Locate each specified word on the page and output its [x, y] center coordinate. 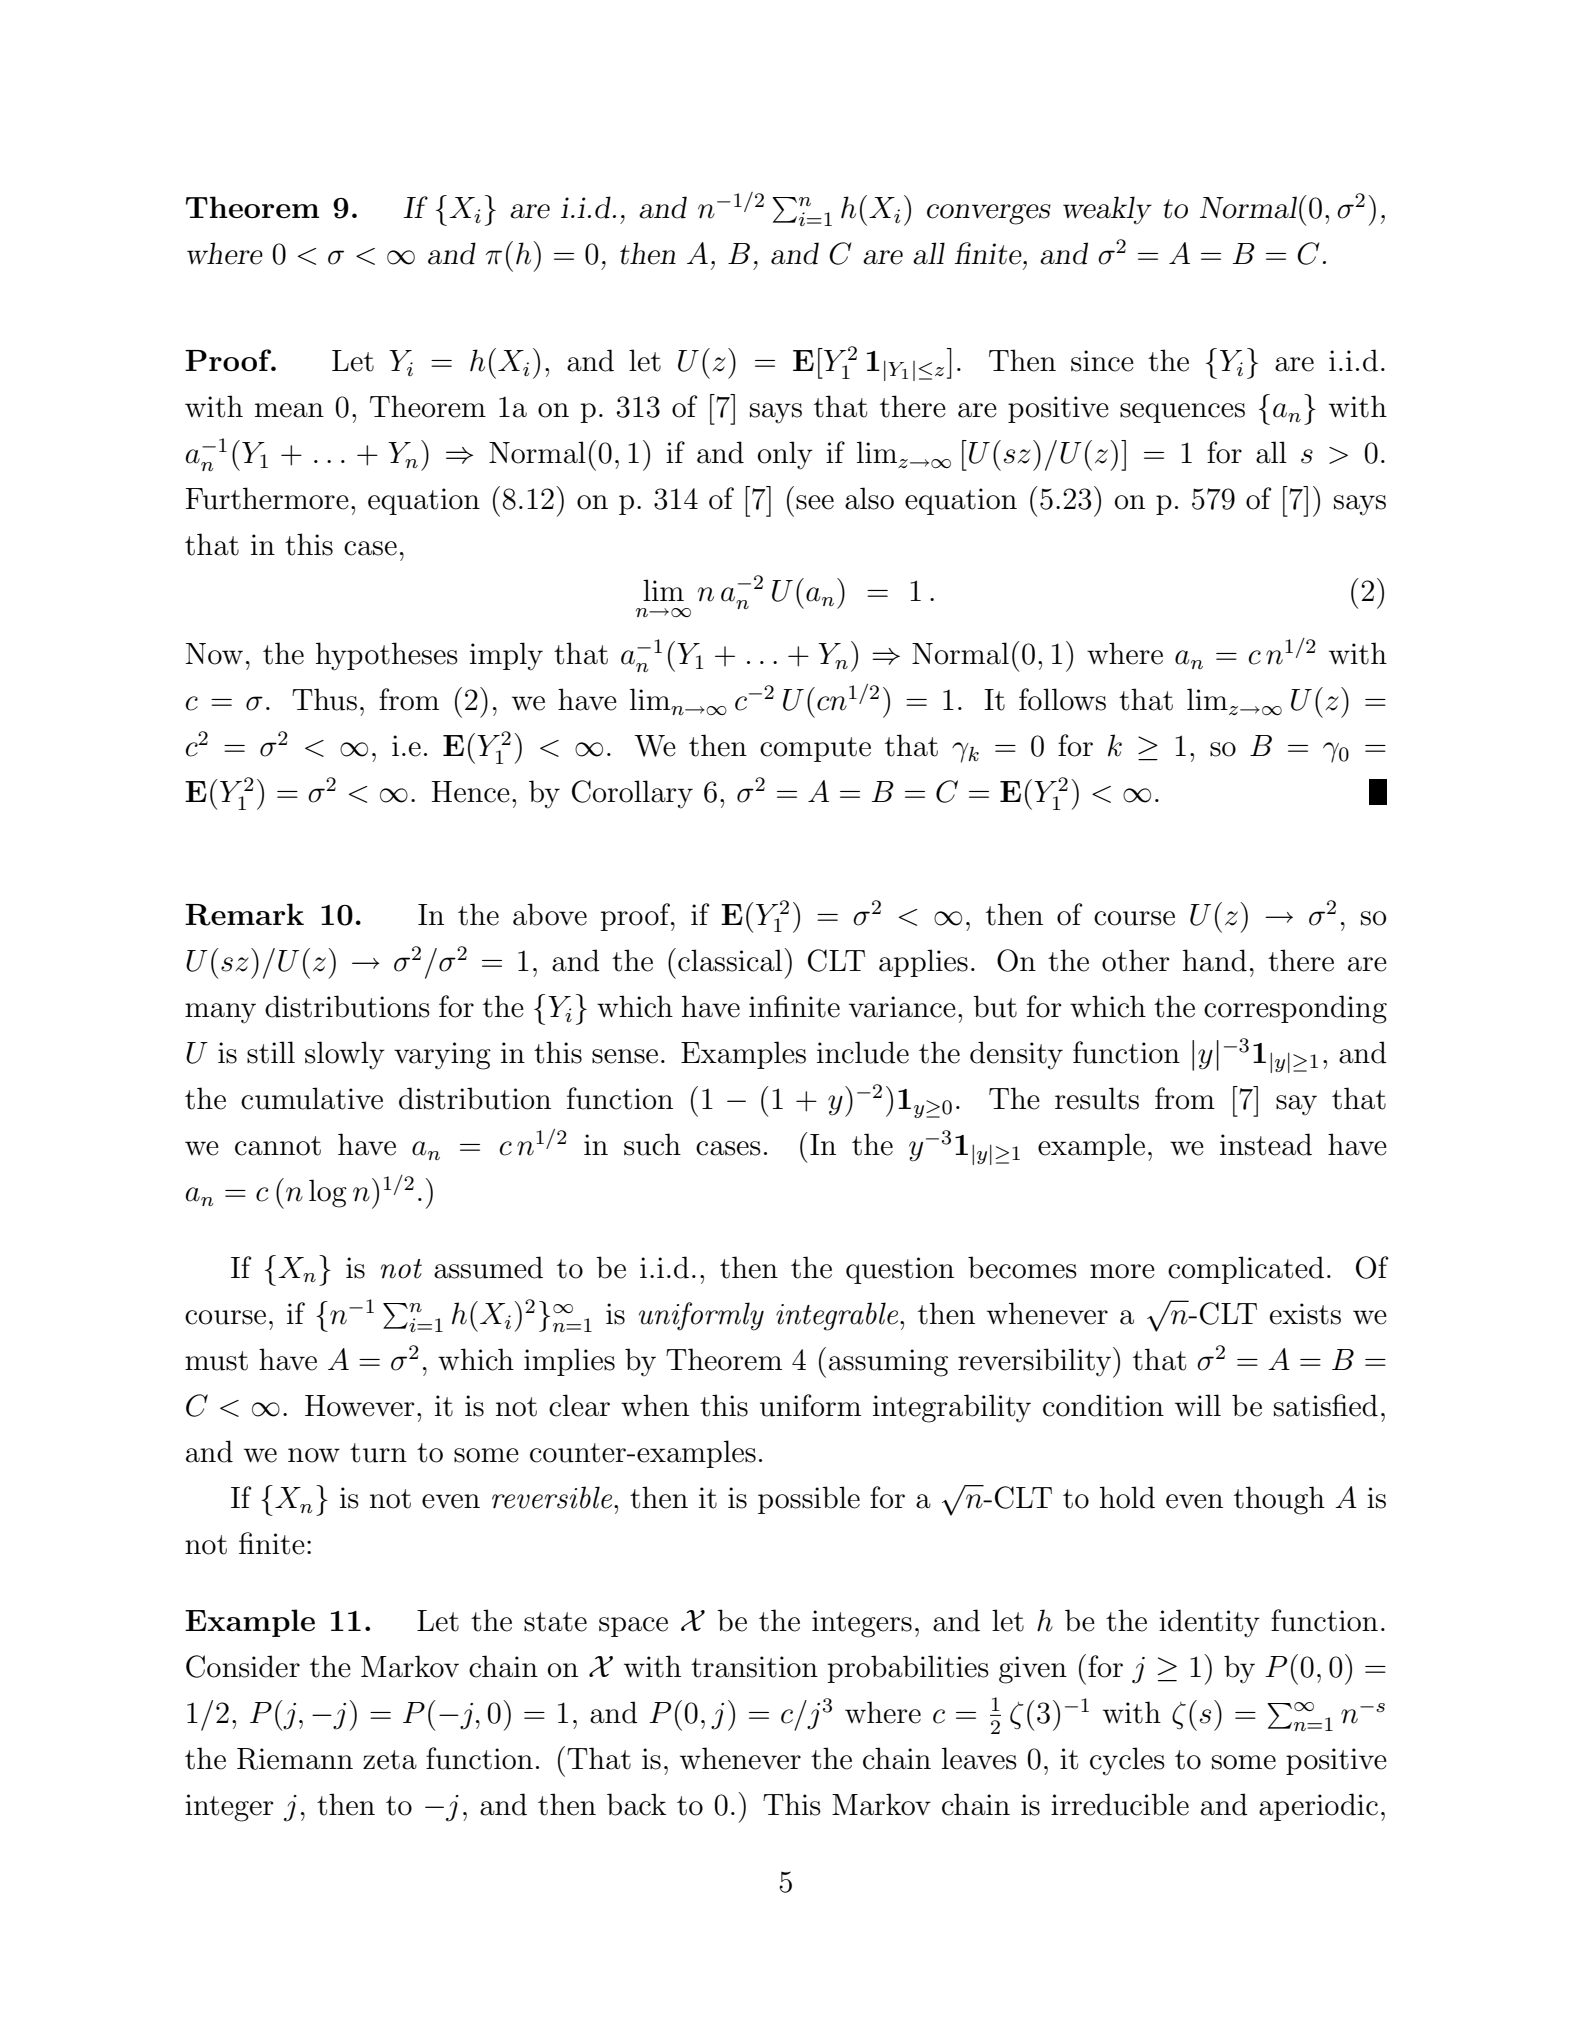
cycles [1127, 1761]
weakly [1107, 210]
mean [289, 410]
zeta [390, 1760]
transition [754, 1667]
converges [989, 214]
